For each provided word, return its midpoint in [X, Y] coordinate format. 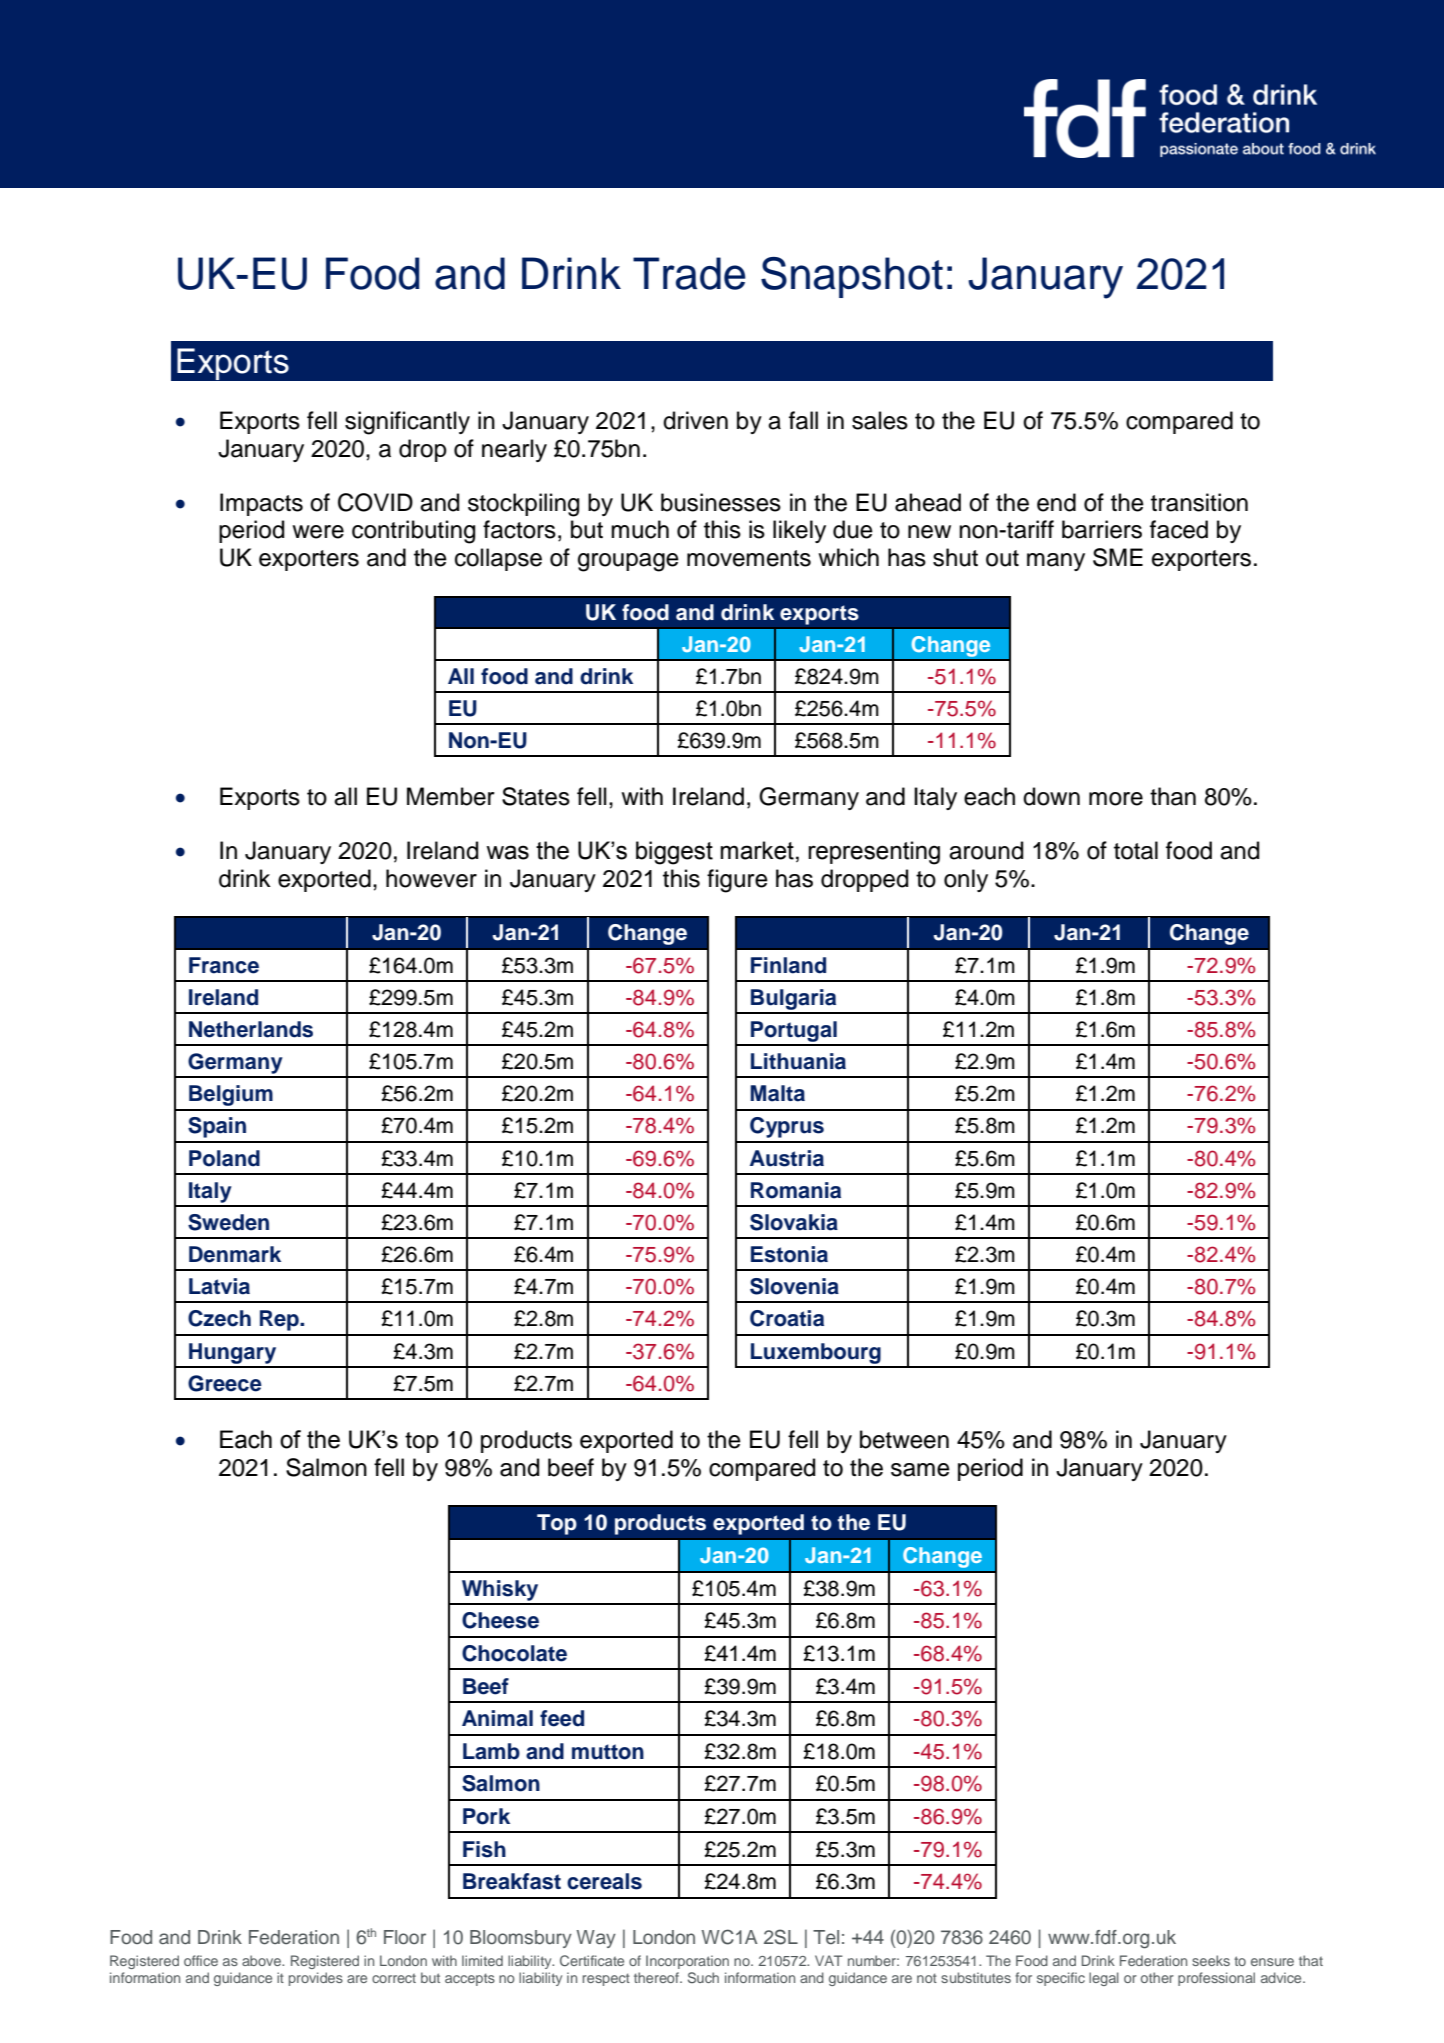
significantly [407, 423]
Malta [777, 1093]
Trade [689, 273]
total [1136, 850]
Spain [217, 1127]
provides [316, 1979]
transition [1199, 502]
